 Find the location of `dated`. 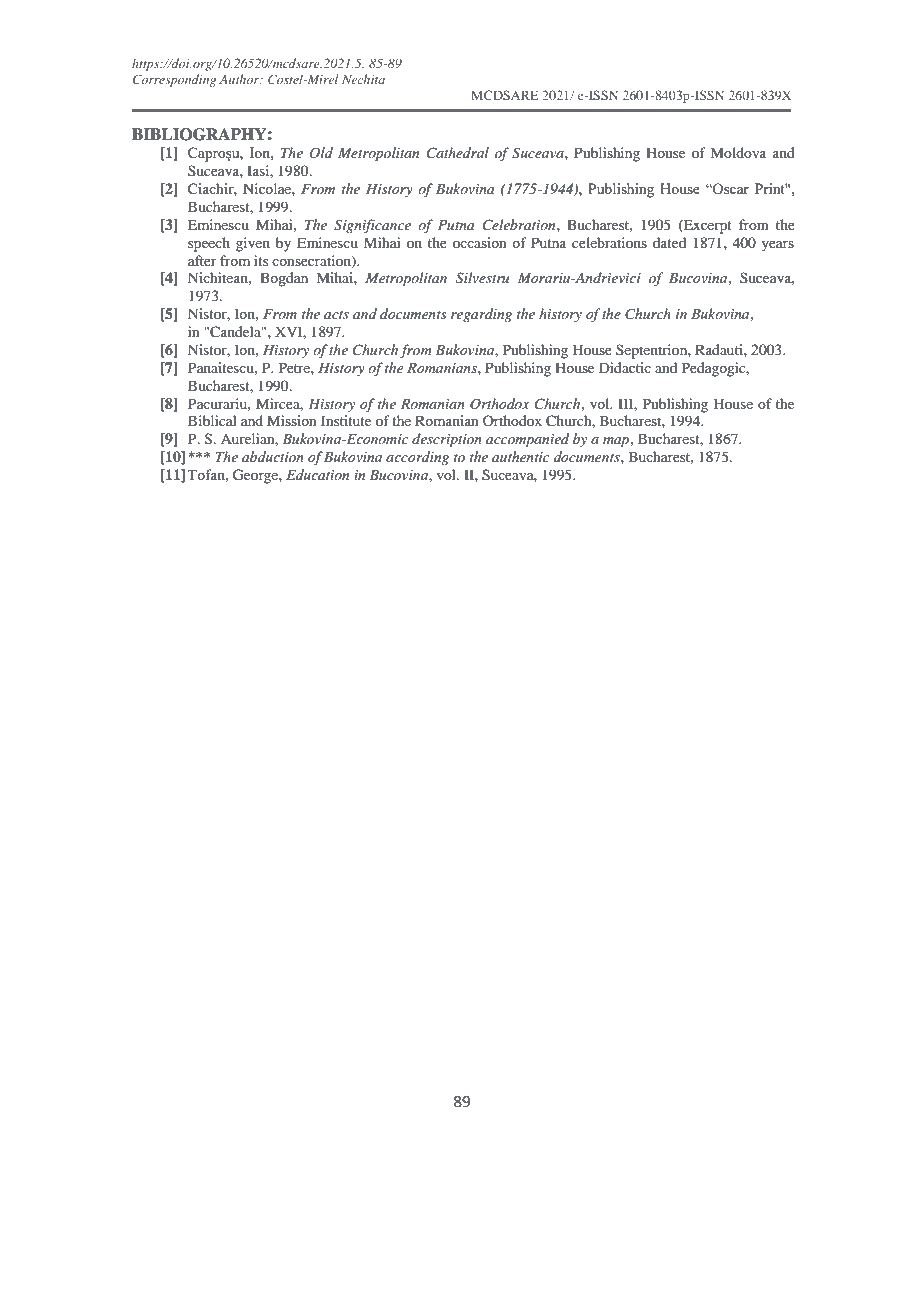

dated is located at coordinates (669, 242).
